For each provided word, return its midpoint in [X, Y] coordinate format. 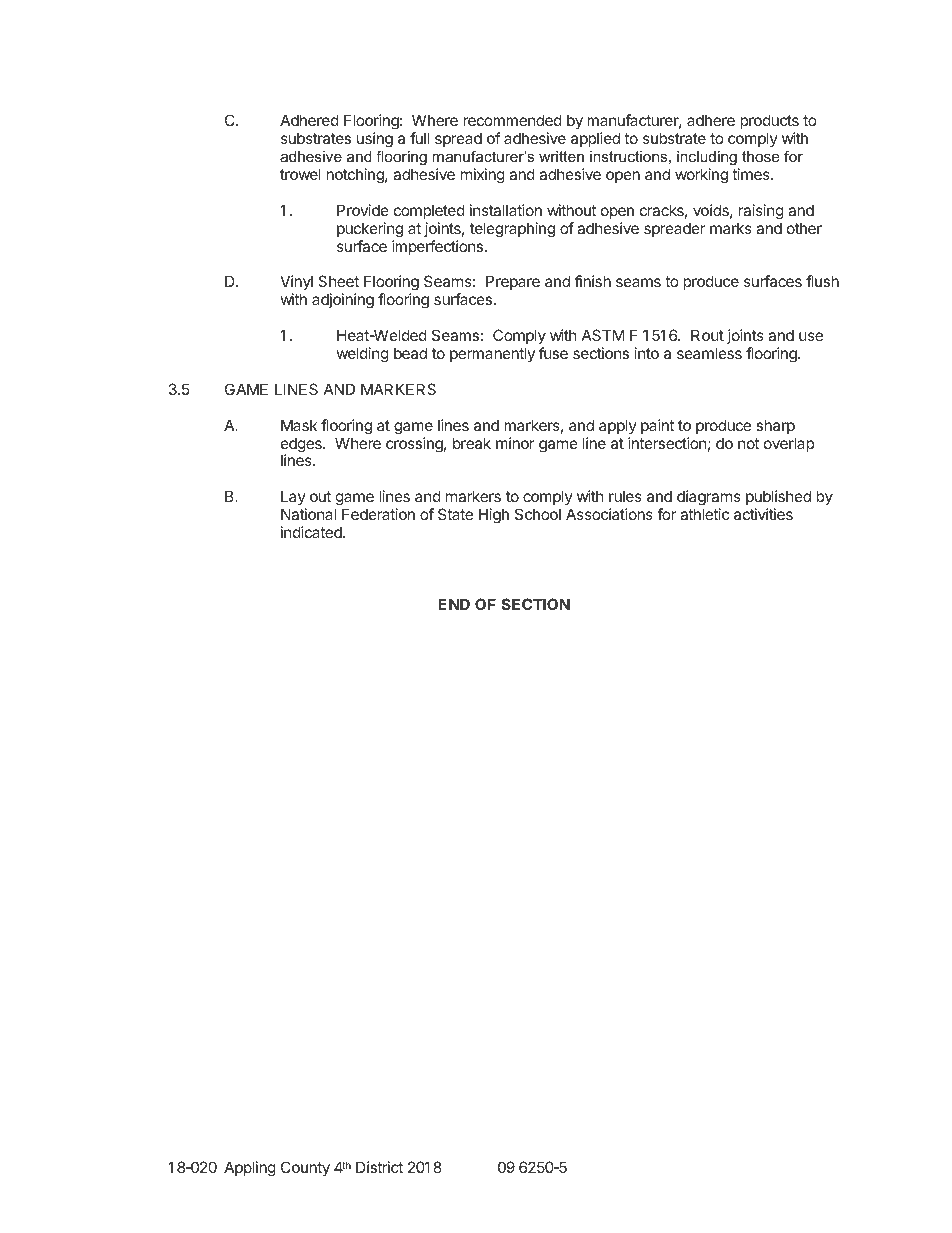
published [778, 497]
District [379, 1167]
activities [763, 514]
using [375, 140]
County [305, 1168]
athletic [704, 514]
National [308, 514]
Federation [378, 514]
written [561, 156]
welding [363, 355]
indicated [312, 532]
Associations [609, 514]
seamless [709, 353]
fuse [553, 353]
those [760, 156]
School [538, 514]
